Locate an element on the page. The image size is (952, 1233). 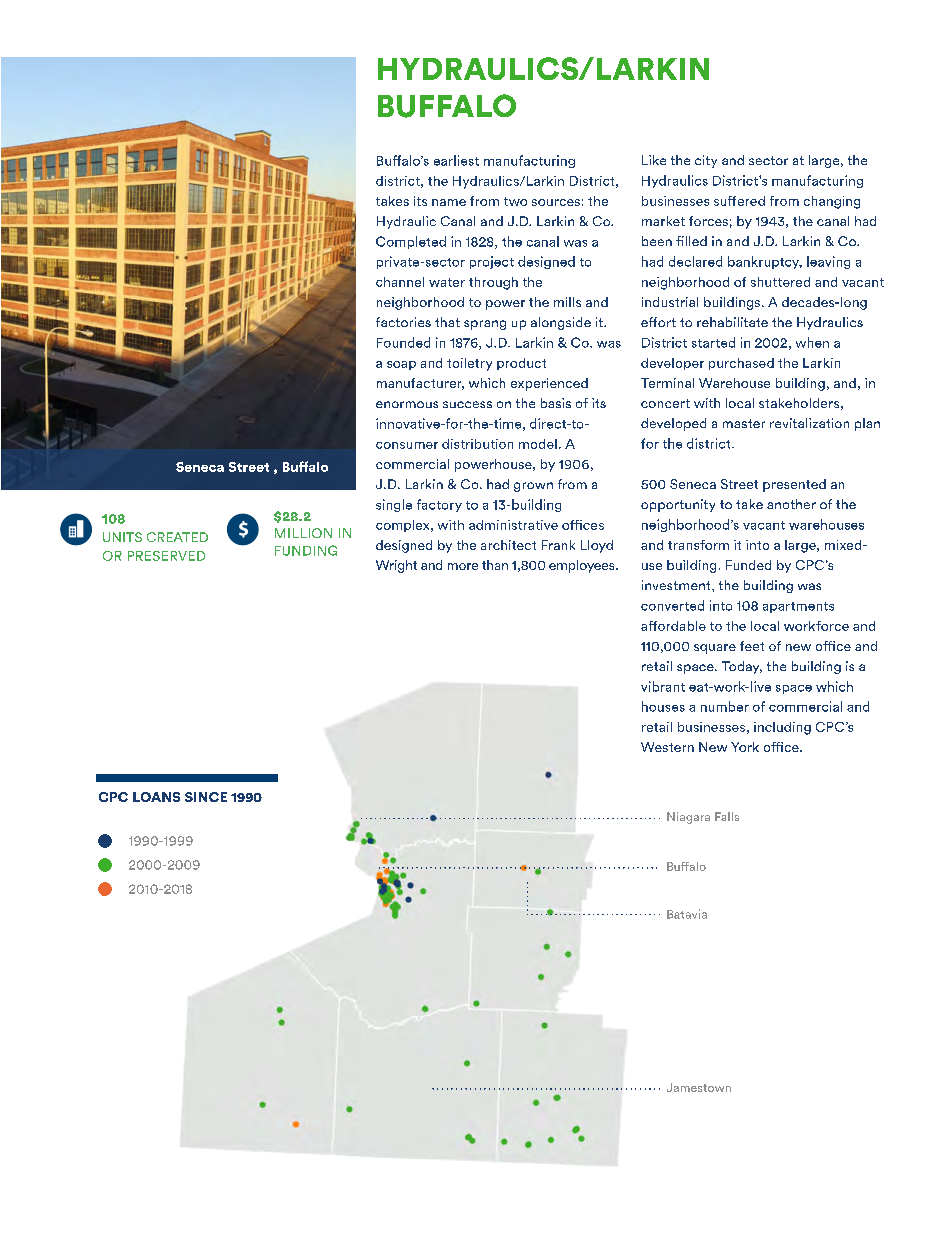
Western is located at coordinates (667, 747).
